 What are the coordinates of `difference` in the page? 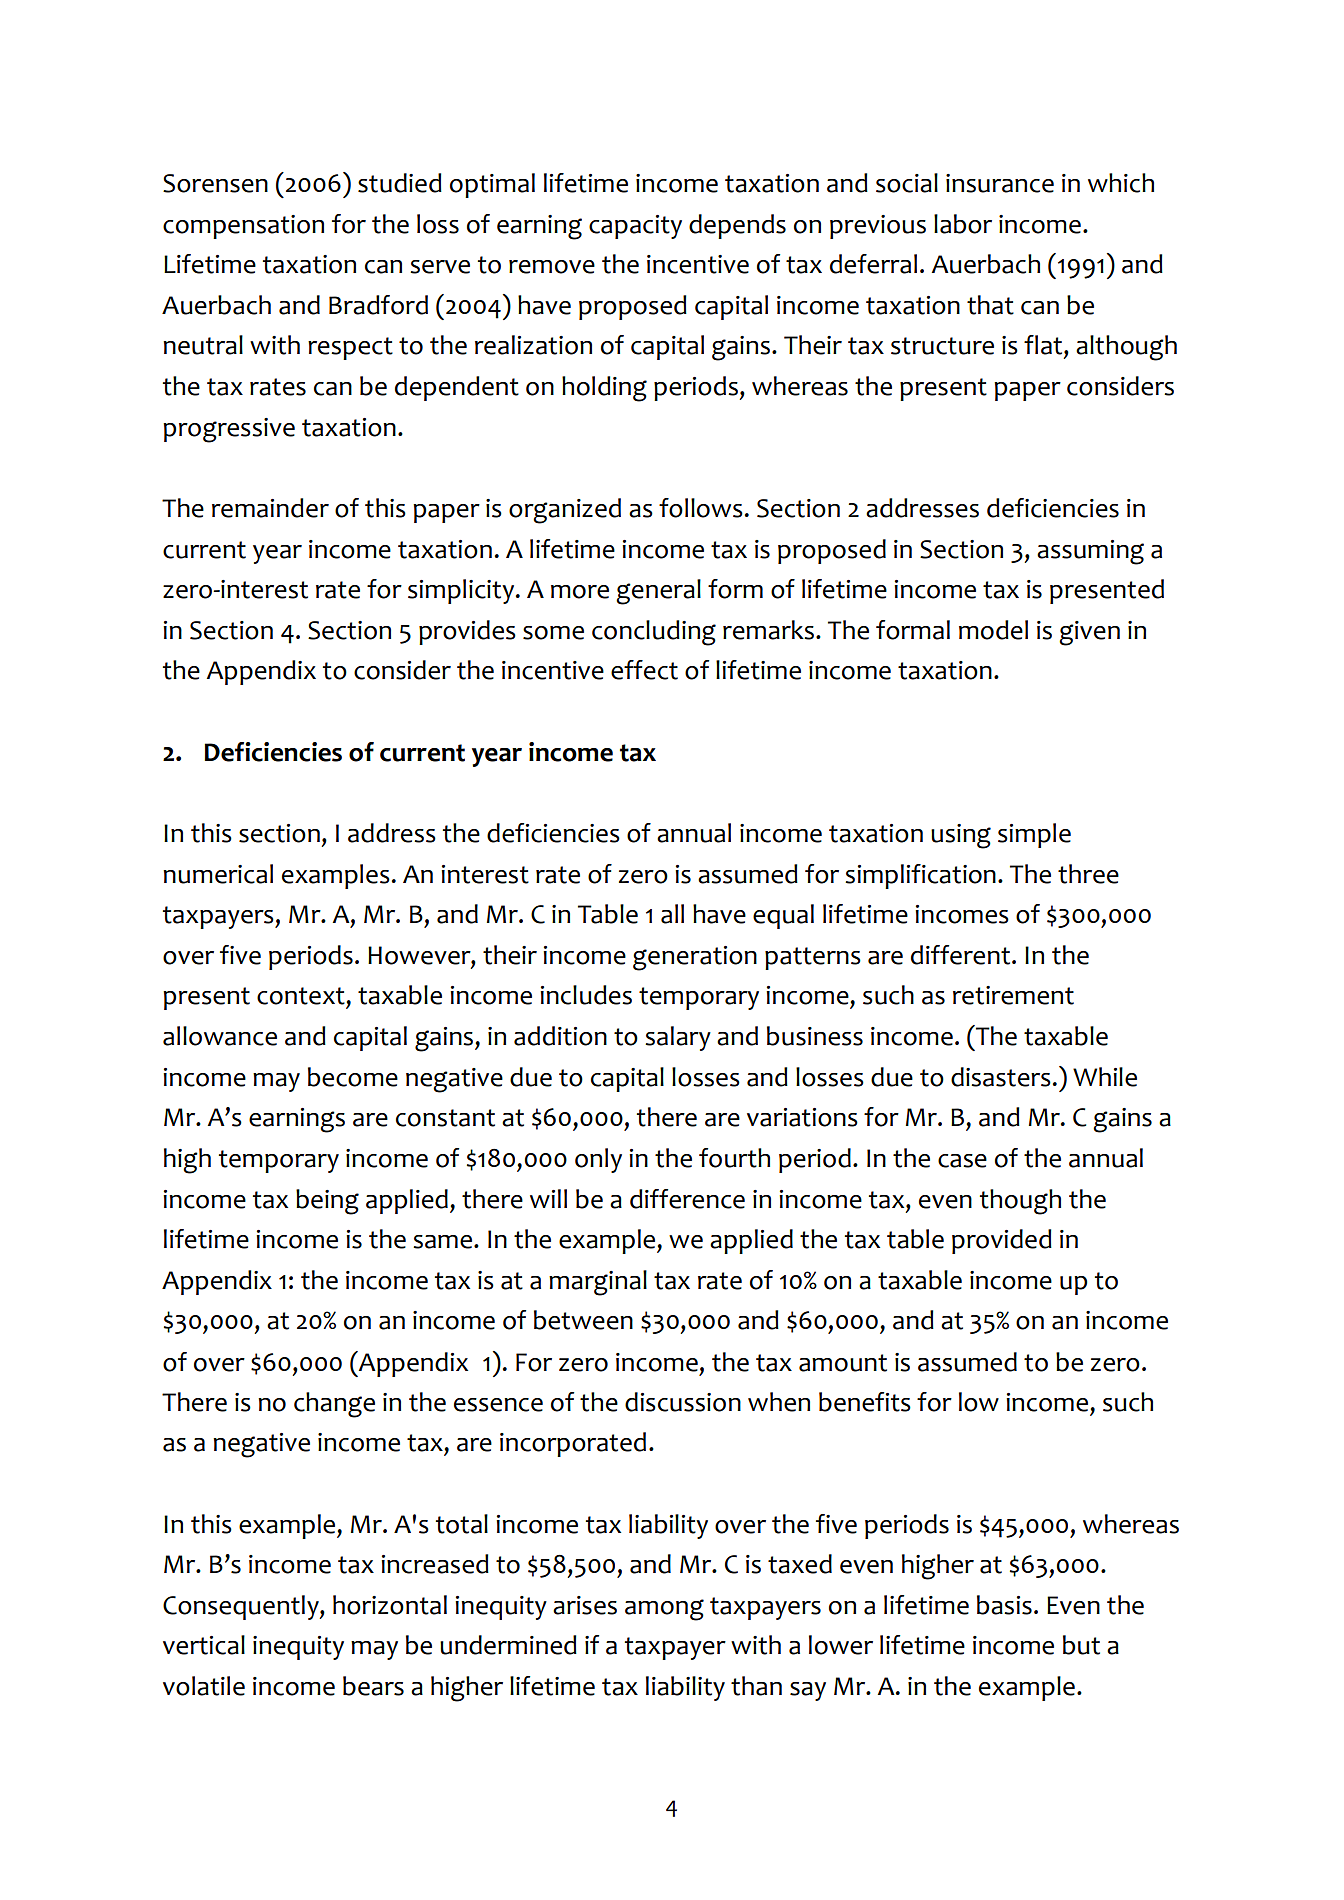 It's located at (687, 1199).
